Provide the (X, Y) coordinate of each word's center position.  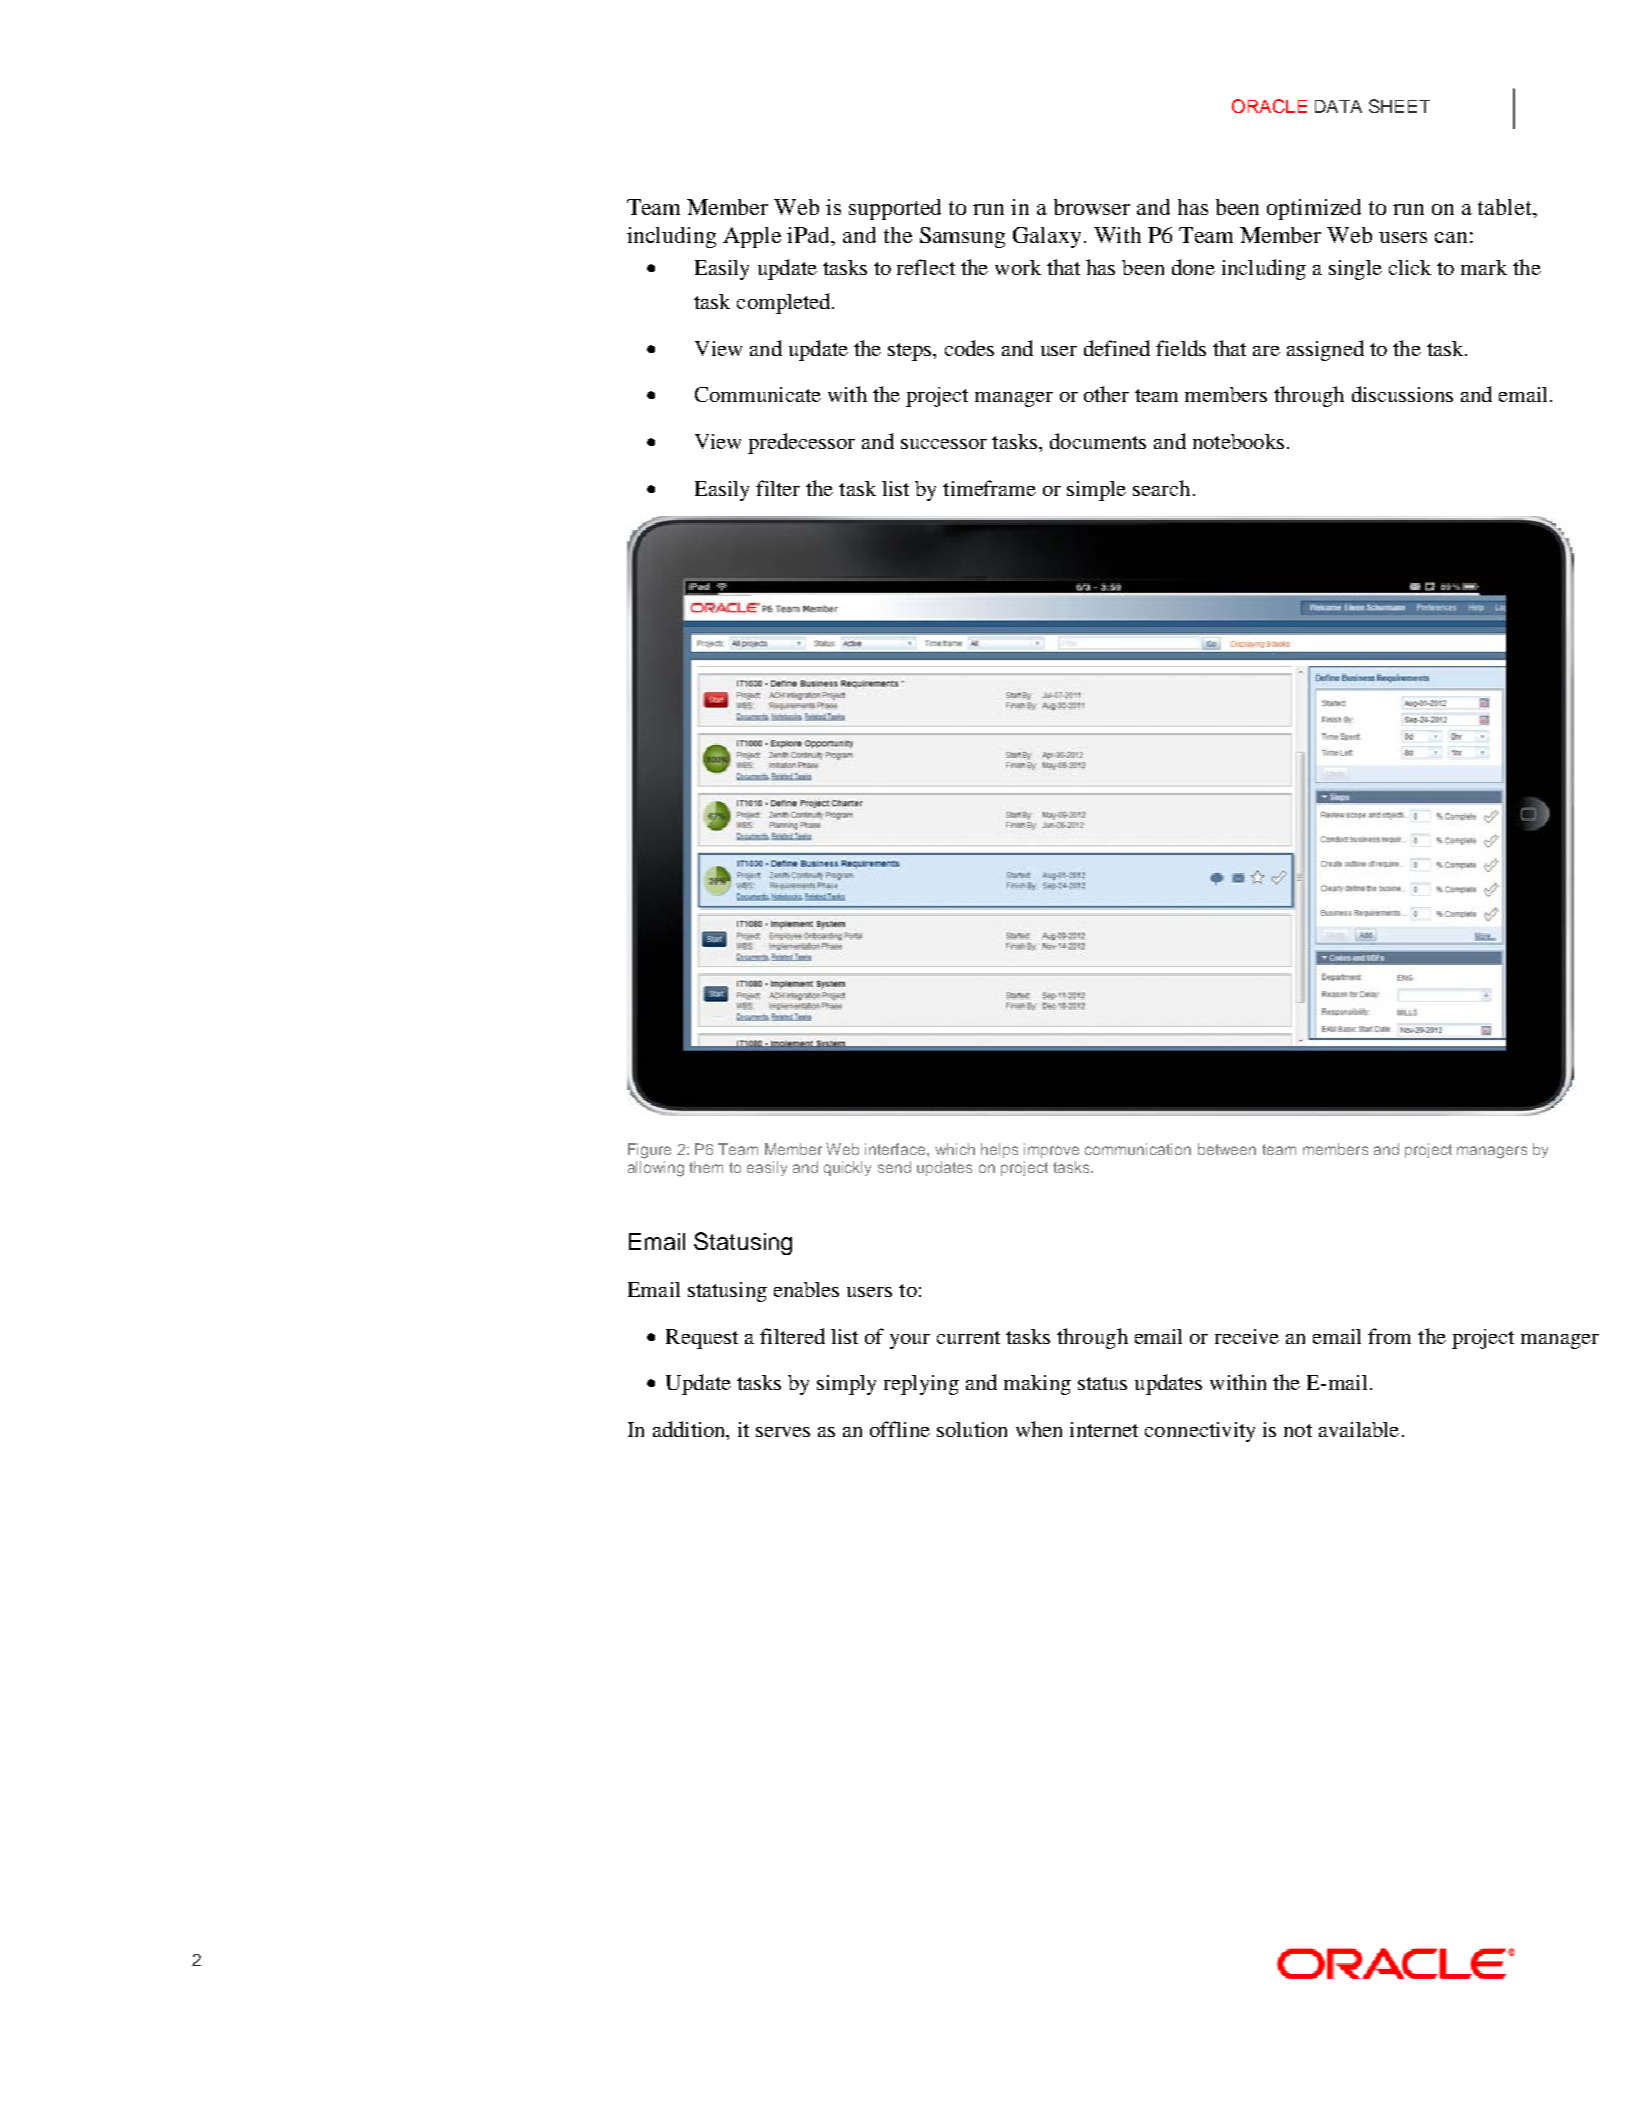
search (1161, 488)
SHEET (1399, 106)
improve (1051, 1150)
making (1037, 1385)
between (1227, 1149)
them (706, 1167)
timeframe (989, 488)
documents (1098, 441)
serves (783, 1432)
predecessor (801, 443)
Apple (752, 237)
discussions (1402, 394)
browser (1092, 207)
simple (1096, 491)
